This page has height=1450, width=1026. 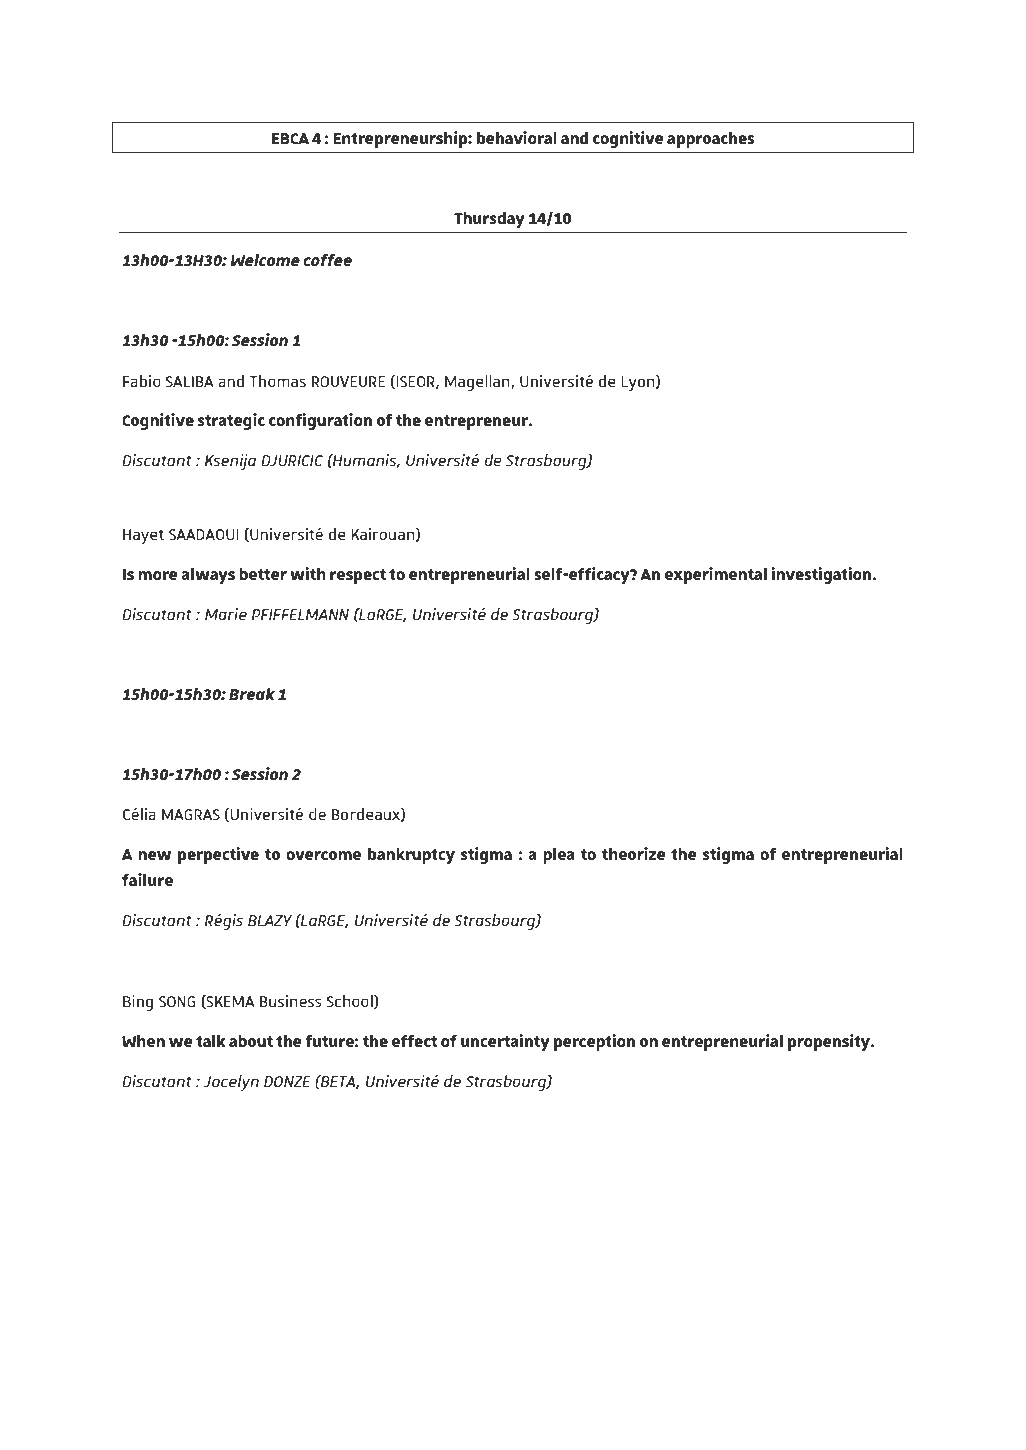 I want to click on behavioral, so click(x=517, y=137).
